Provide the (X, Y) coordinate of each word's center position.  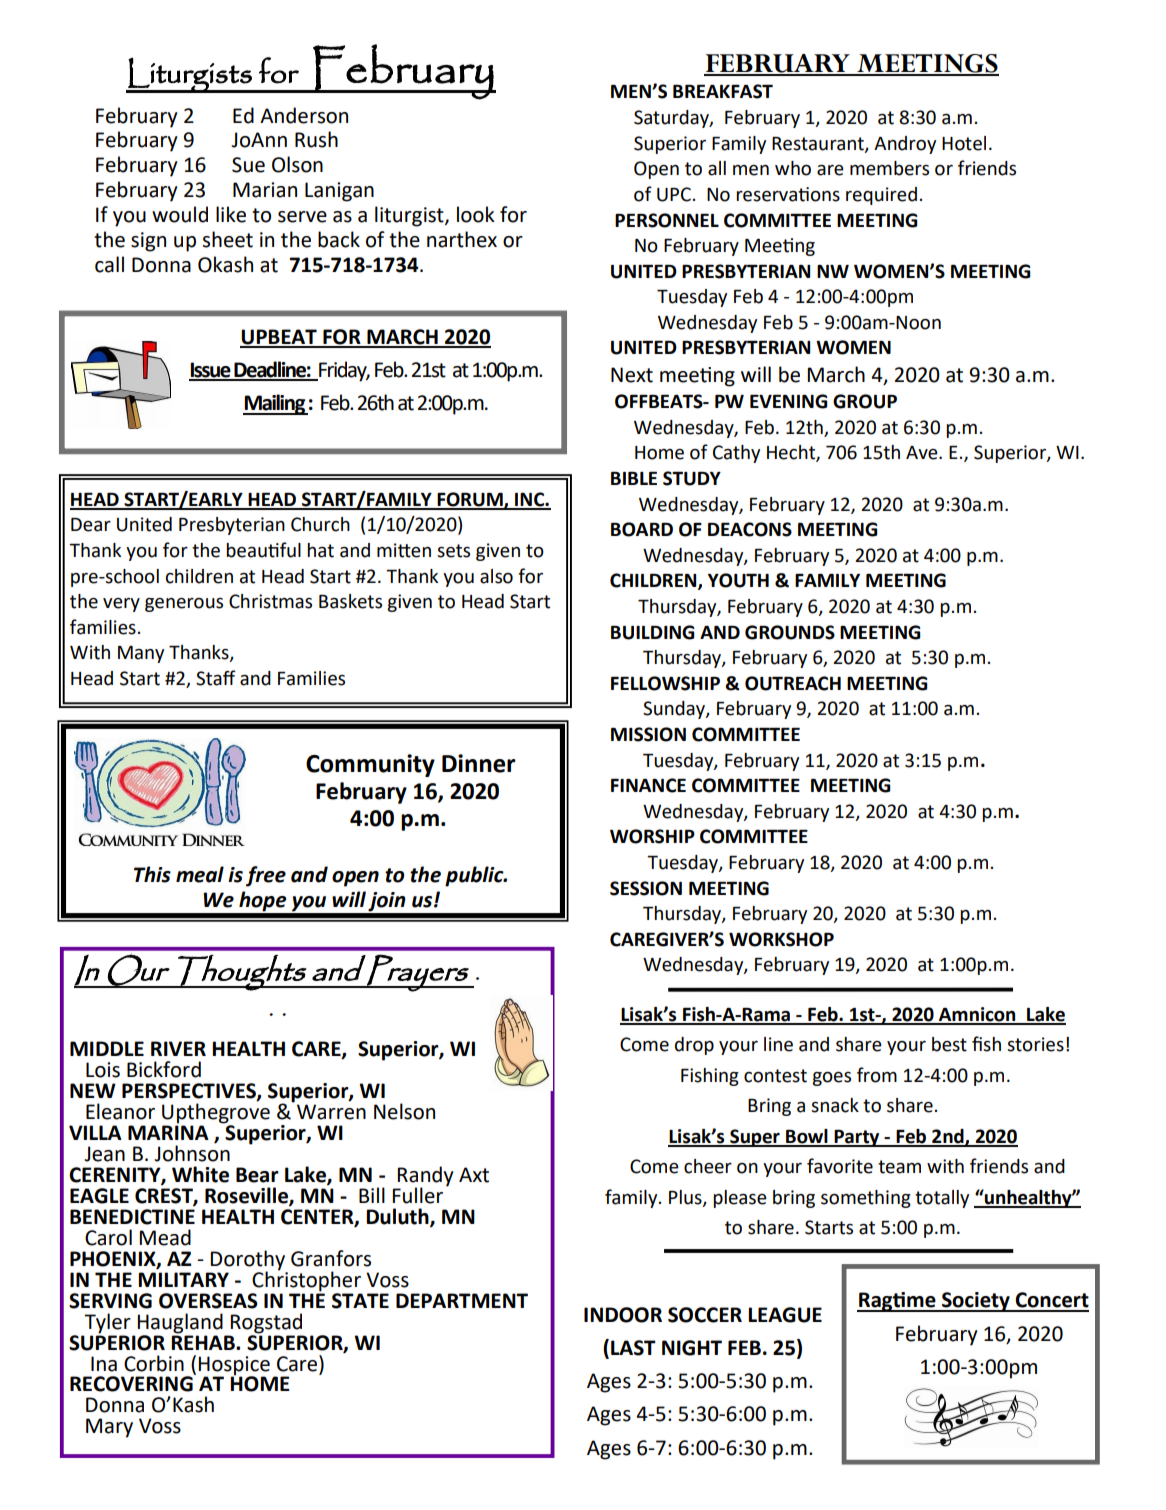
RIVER (178, 1048)
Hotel (964, 143)
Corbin (154, 1363)
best (949, 1044)
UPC (674, 194)
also (496, 576)
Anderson (304, 115)
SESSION (646, 888)
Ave (923, 453)
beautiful (263, 550)
